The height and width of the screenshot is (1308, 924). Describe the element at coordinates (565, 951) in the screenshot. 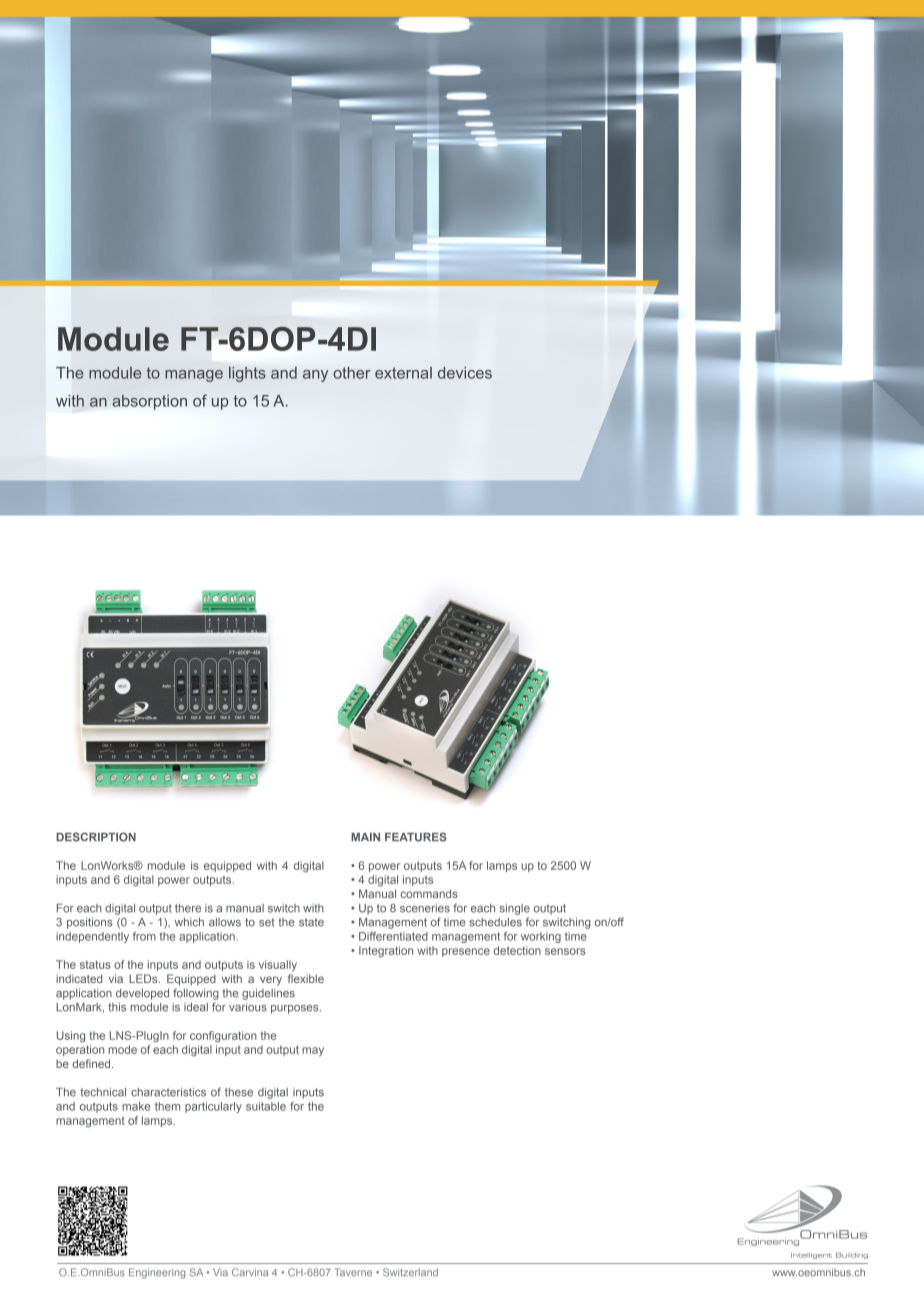

I see `sensors` at that location.
